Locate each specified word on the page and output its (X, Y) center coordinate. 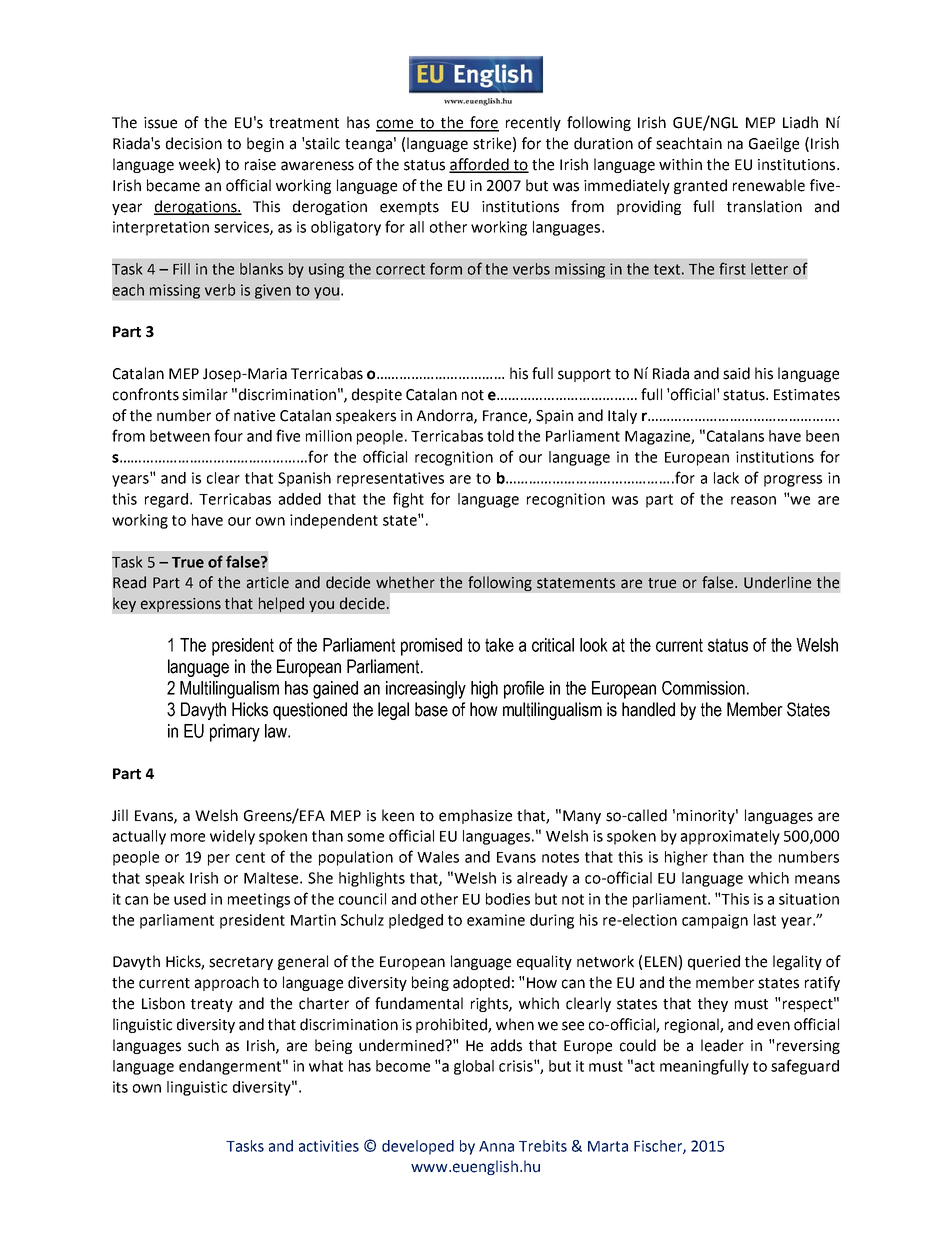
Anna (496, 1146)
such (203, 1045)
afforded (480, 165)
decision (194, 143)
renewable (769, 185)
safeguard (805, 1067)
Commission (703, 688)
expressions (181, 605)
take (499, 645)
